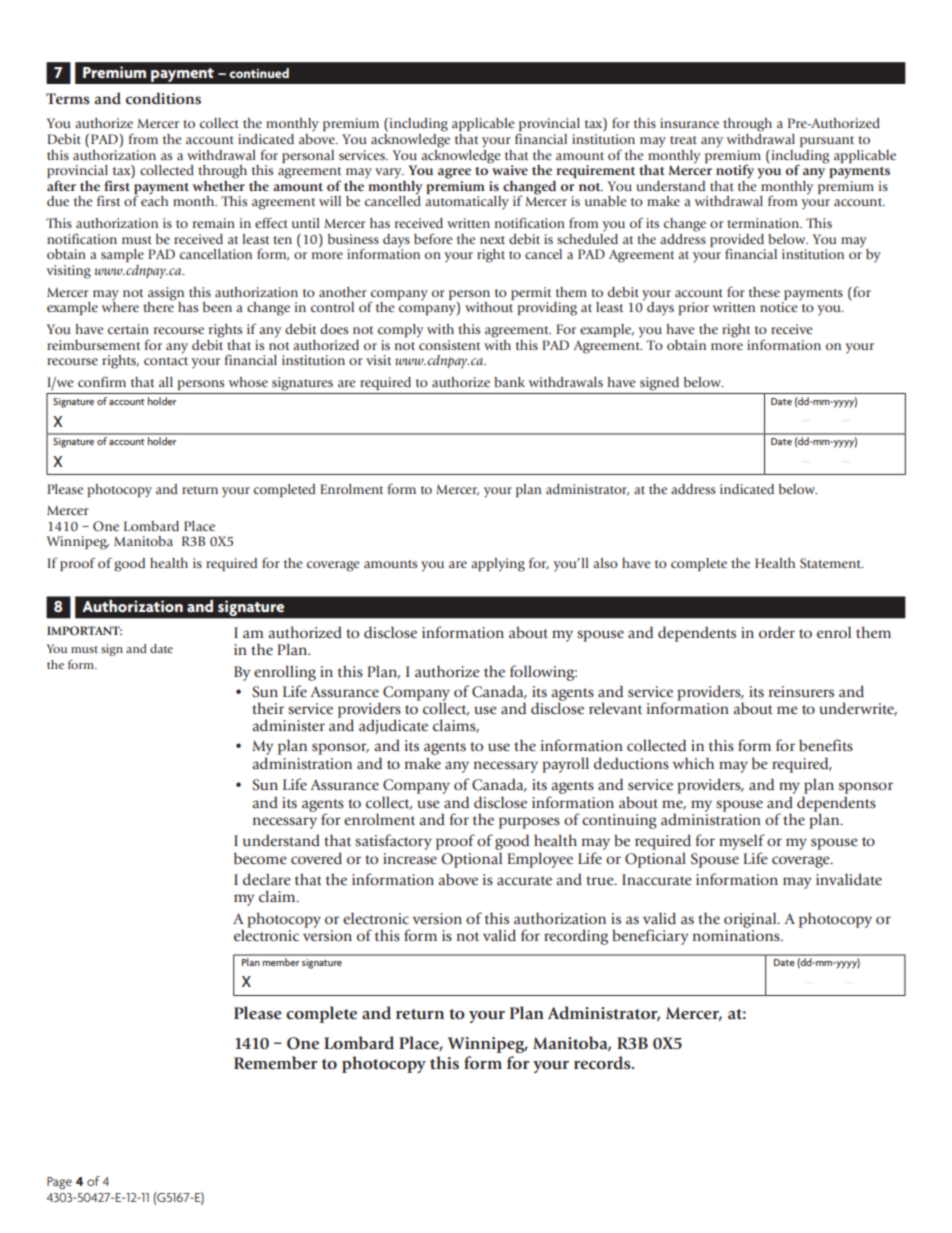 This image has height=1233, width=952. What do you see at coordinates (689, 123) in the image?
I see `insurance` at bounding box center [689, 123].
